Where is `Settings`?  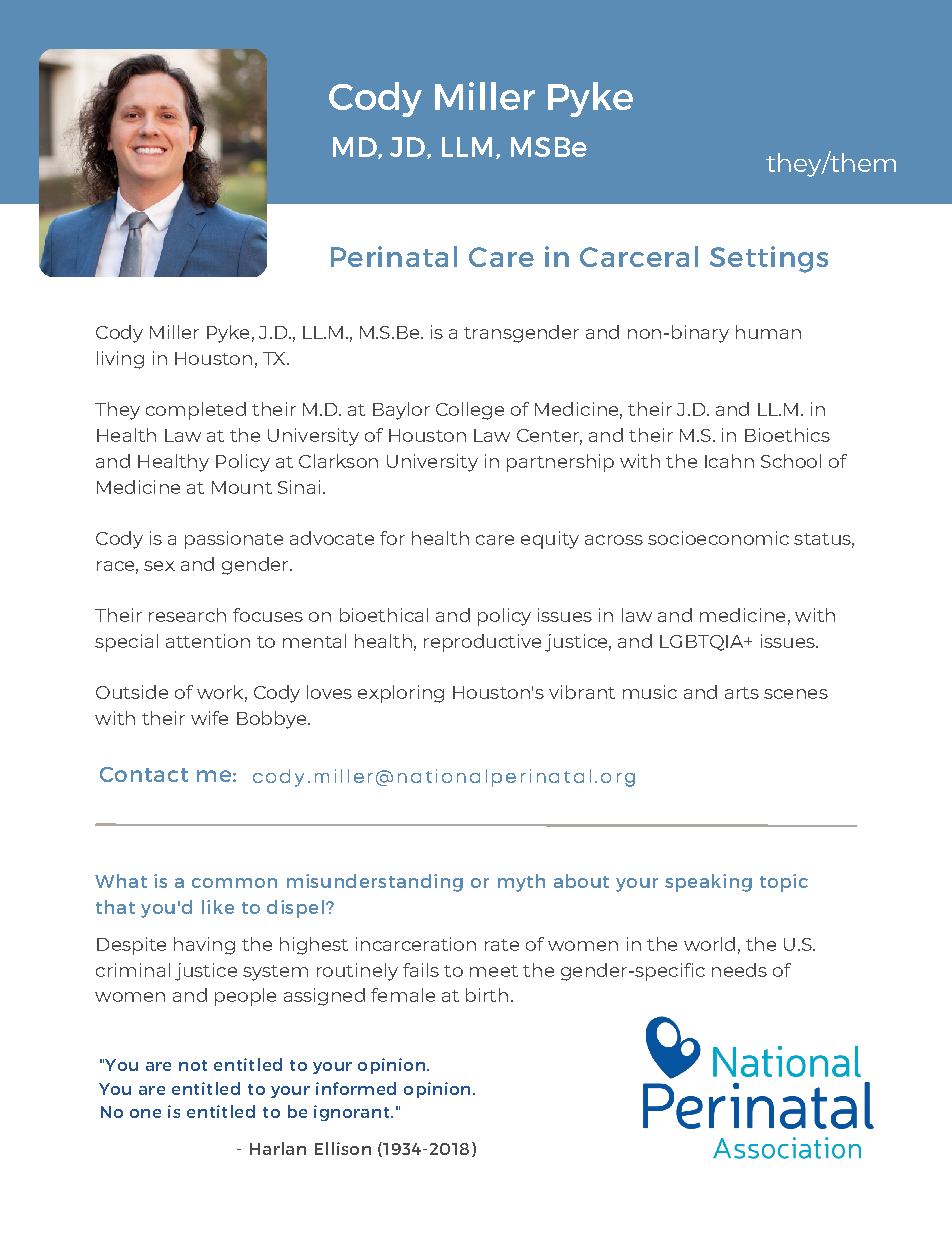 Settings is located at coordinates (769, 259).
